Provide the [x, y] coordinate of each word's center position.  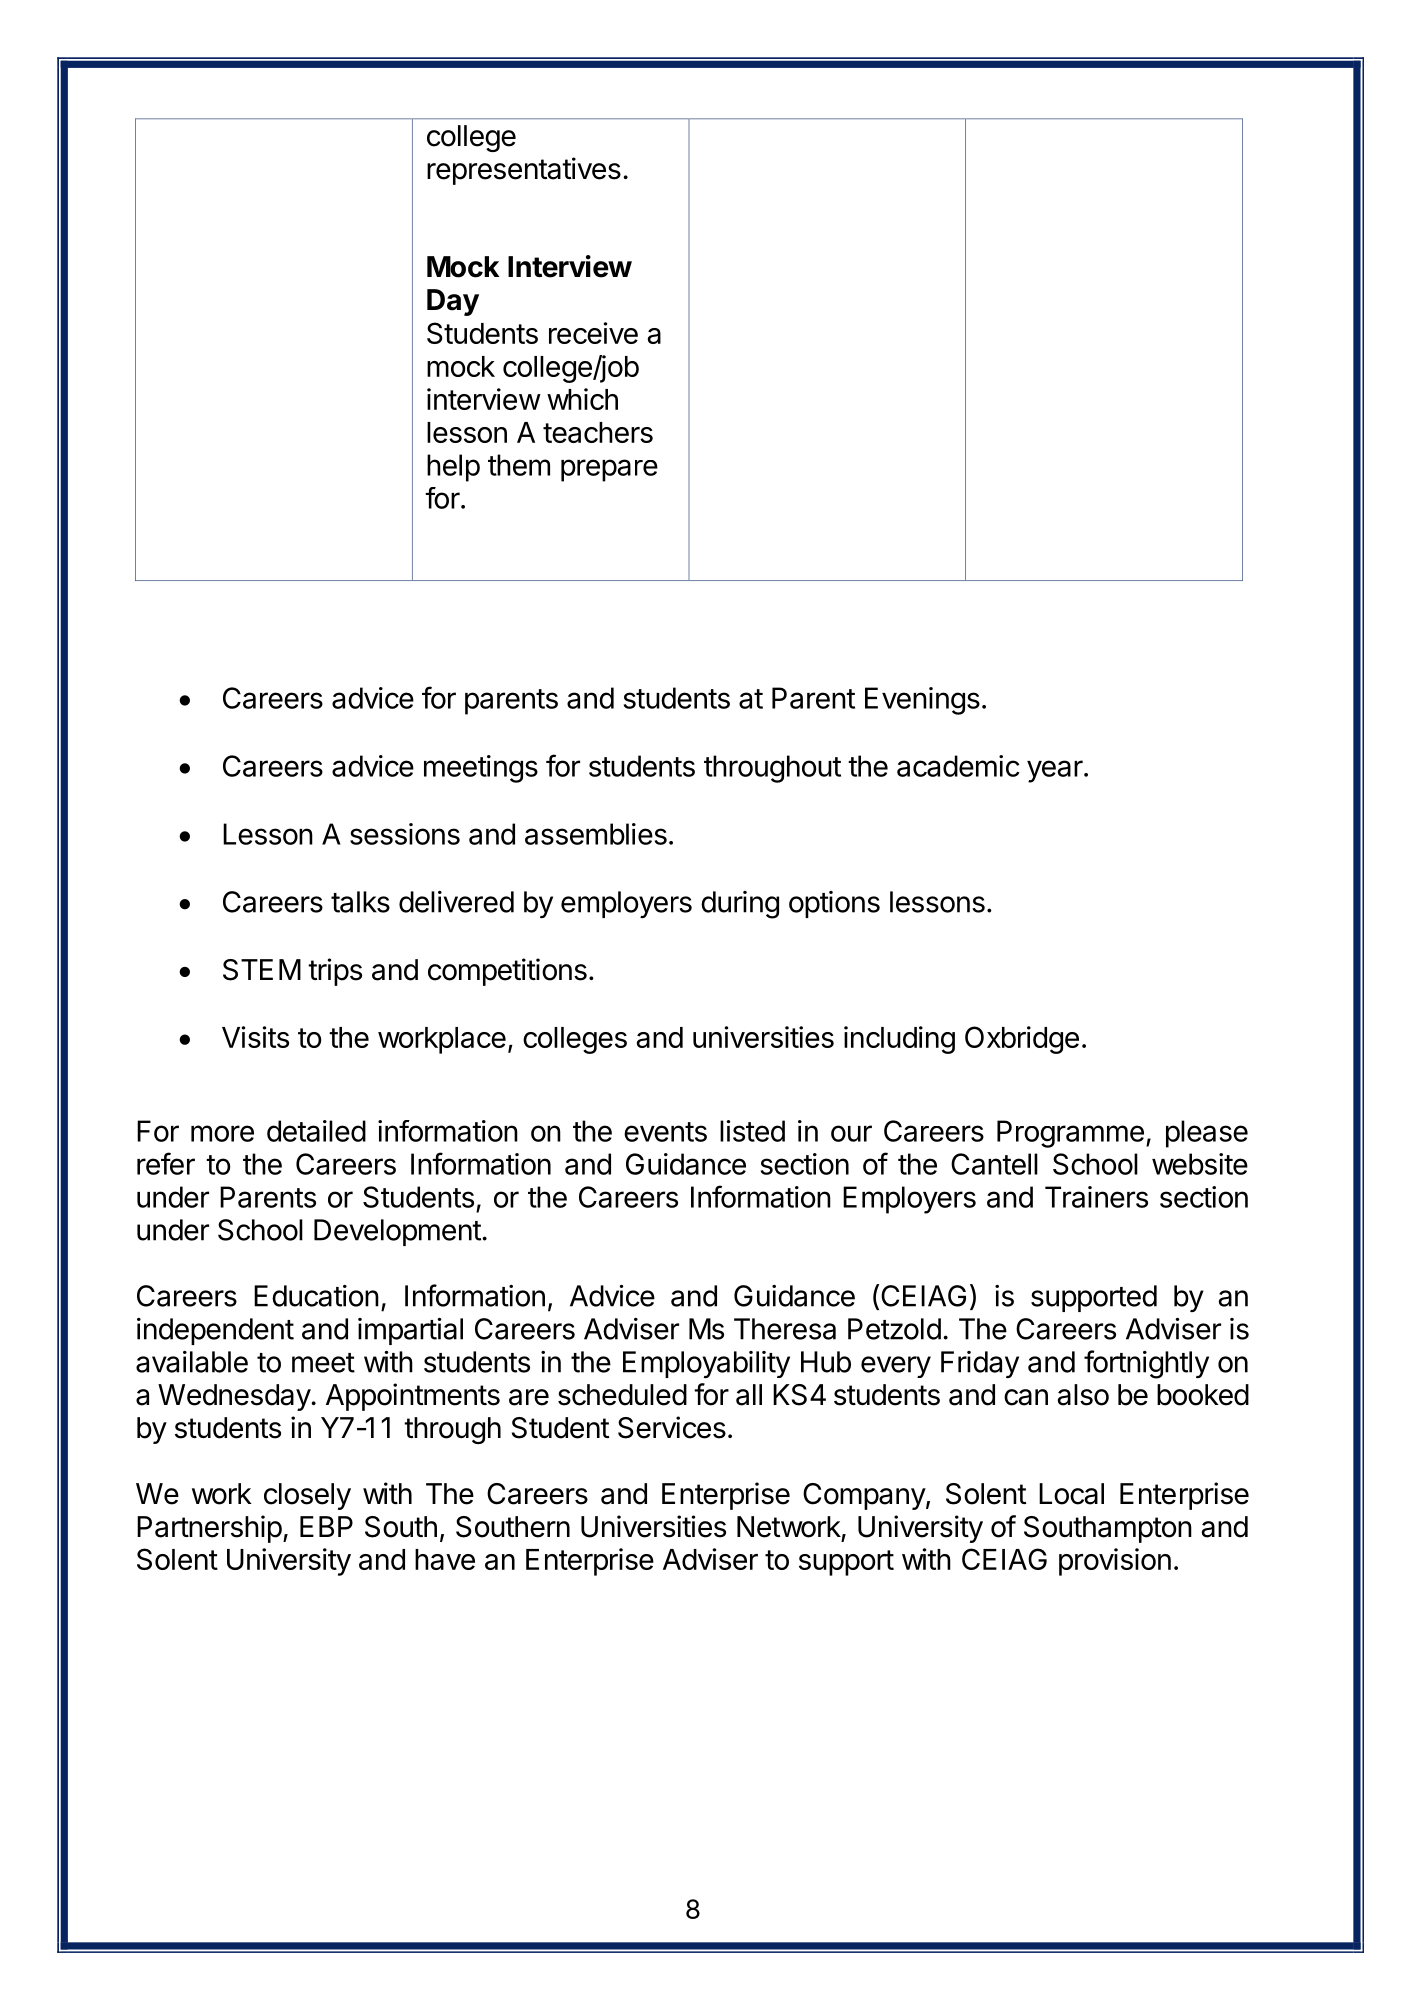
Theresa [785, 1329]
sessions [405, 834]
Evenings [922, 701]
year [1056, 771]
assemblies [596, 834]
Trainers [1096, 1197]
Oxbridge [1022, 1040]
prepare [609, 470]
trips [335, 972]
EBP [326, 1526]
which [582, 399]
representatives [524, 171]
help [453, 468]
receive [593, 333]
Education [316, 1296]
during [740, 905]
